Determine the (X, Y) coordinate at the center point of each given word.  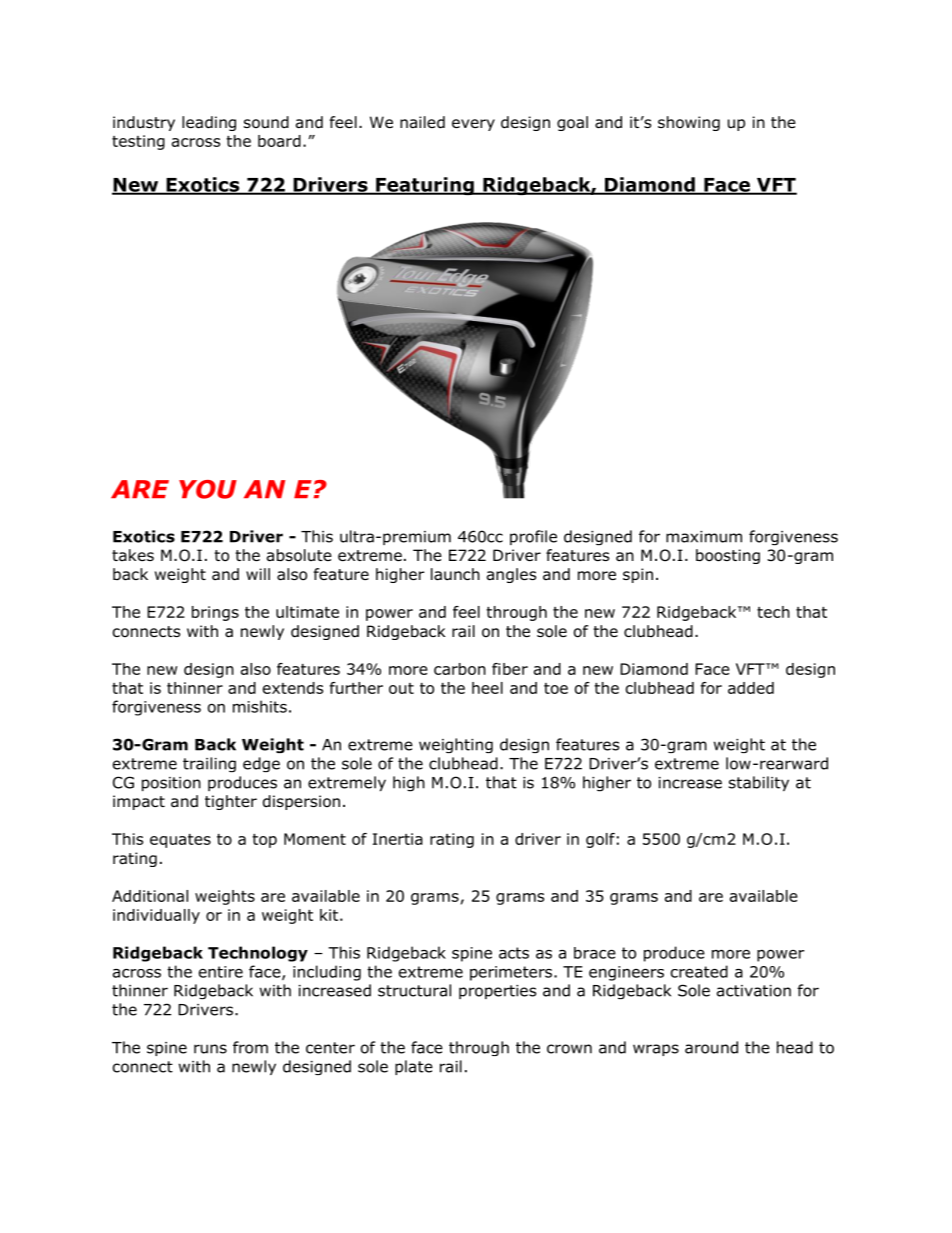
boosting (728, 556)
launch (455, 574)
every (473, 125)
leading (209, 123)
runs (210, 1049)
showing (689, 123)
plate (414, 1067)
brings (215, 613)
